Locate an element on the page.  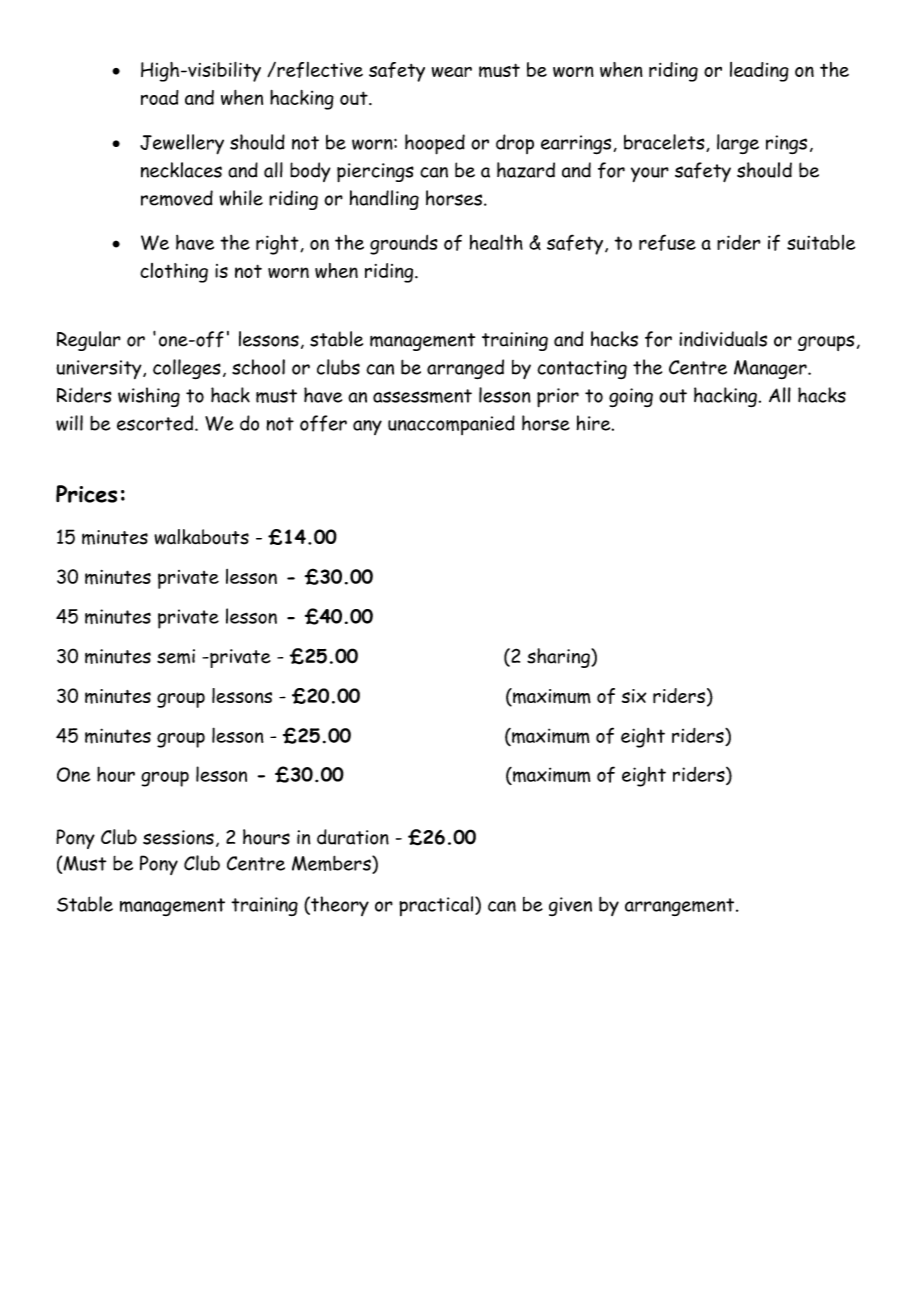
duration is located at coordinates (353, 837).
